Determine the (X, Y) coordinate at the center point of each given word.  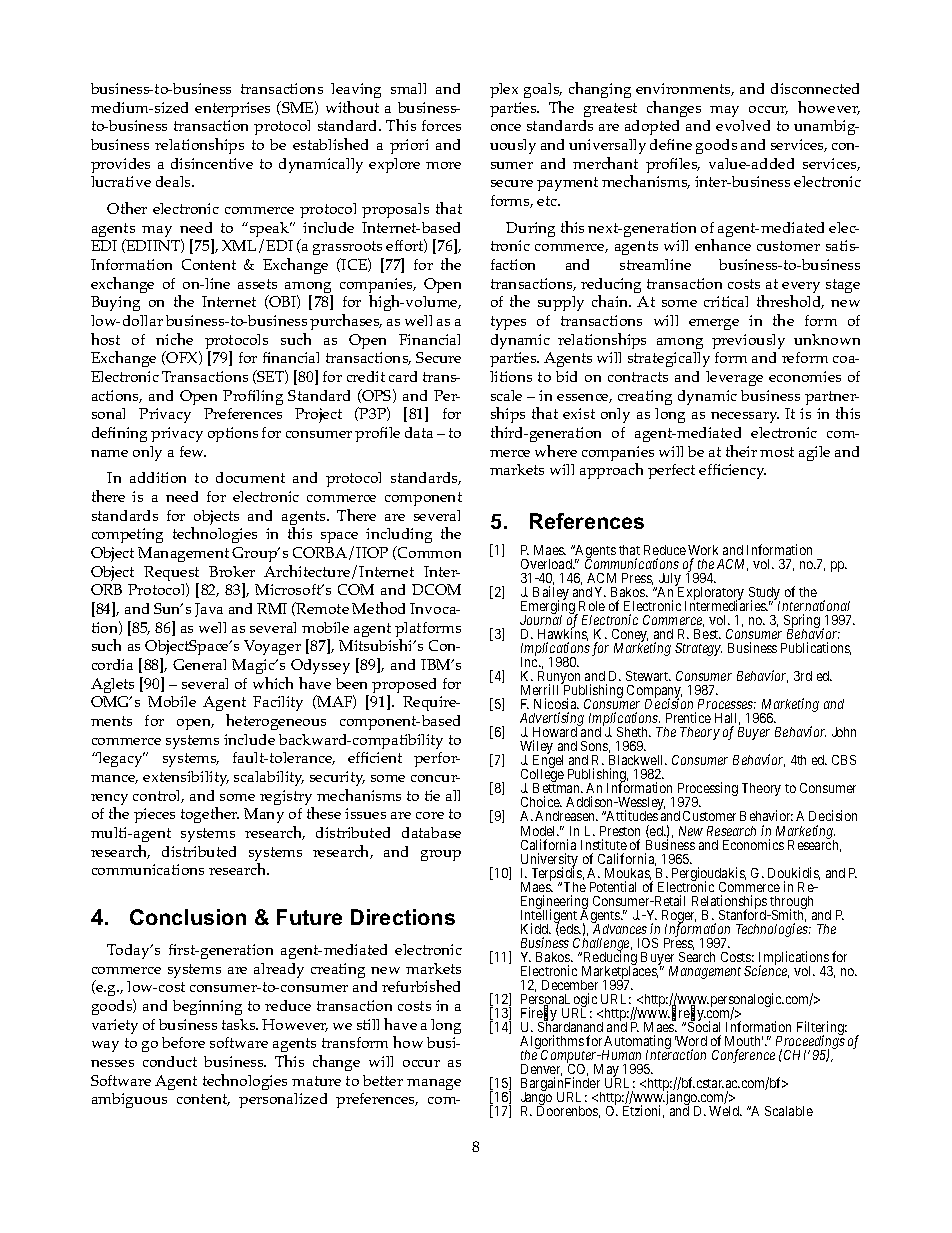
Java (209, 610)
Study (764, 595)
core (430, 815)
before (183, 1042)
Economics (753, 844)
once (506, 127)
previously (748, 341)
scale (506, 395)
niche (174, 339)
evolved (743, 125)
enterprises (232, 109)
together (210, 815)
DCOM (436, 589)
